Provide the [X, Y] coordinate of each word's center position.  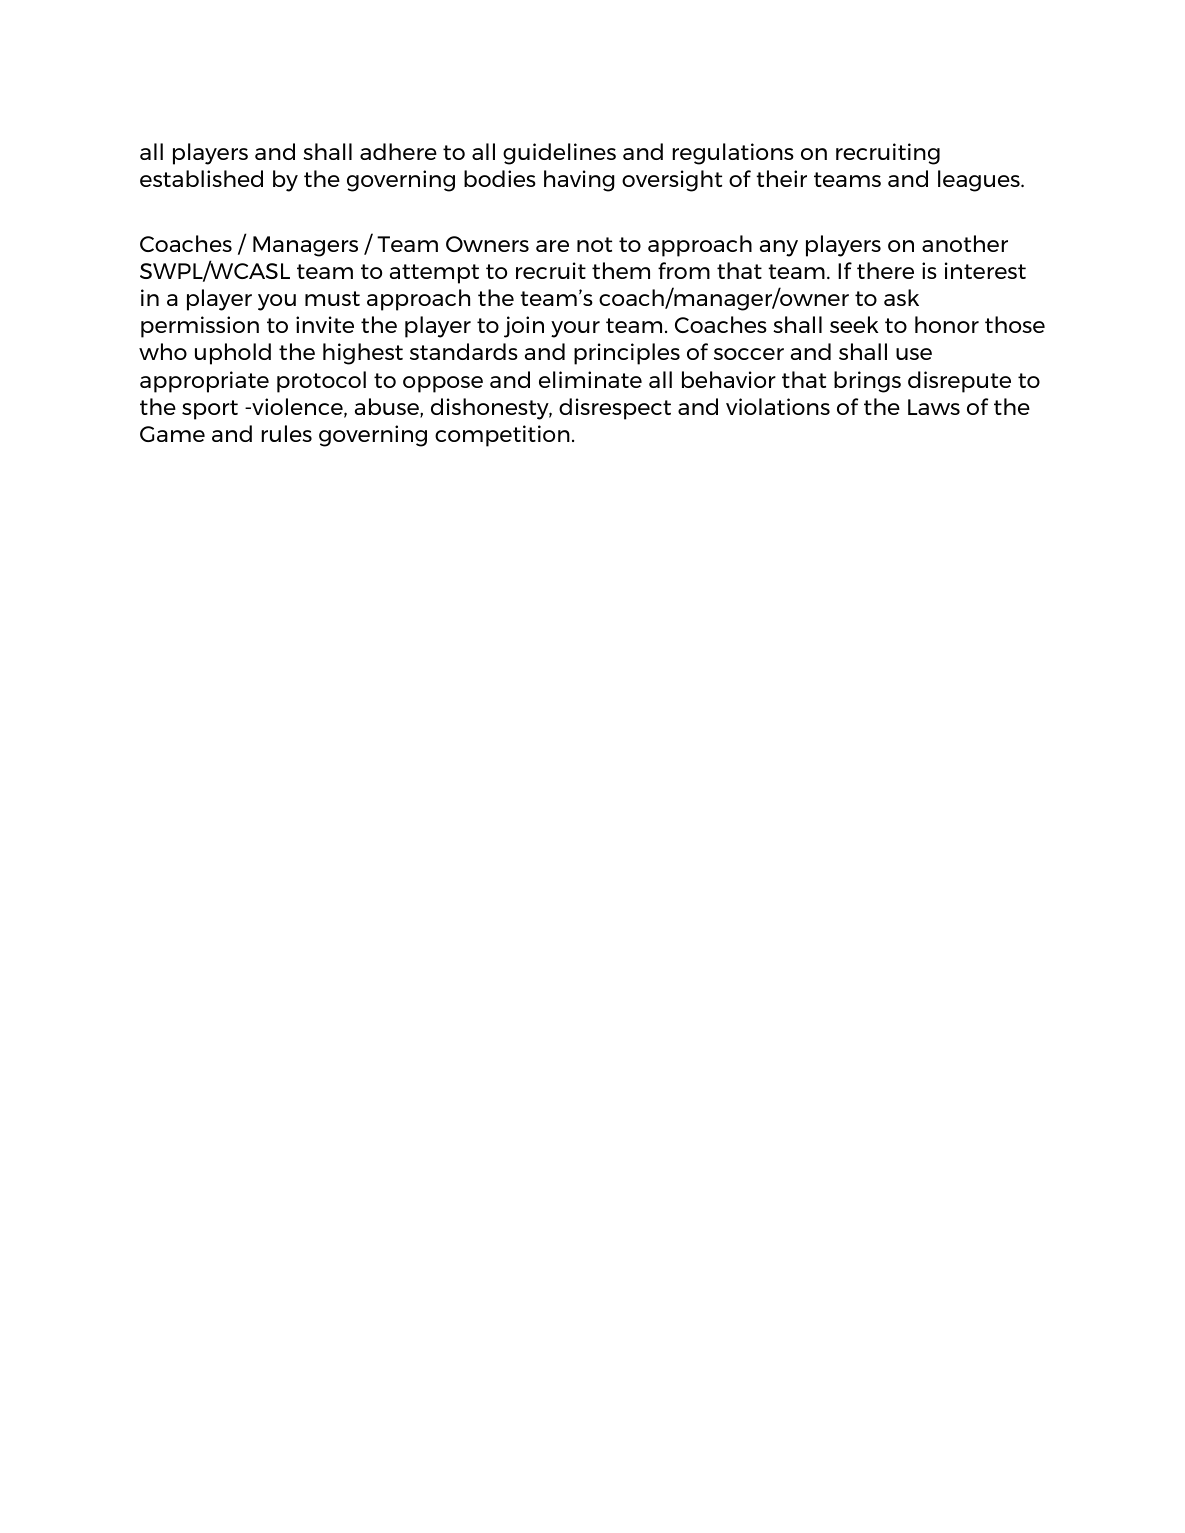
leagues [980, 181]
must [332, 298]
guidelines [559, 154]
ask [901, 297]
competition [502, 436]
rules [286, 433]
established [201, 178]
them [621, 270]
